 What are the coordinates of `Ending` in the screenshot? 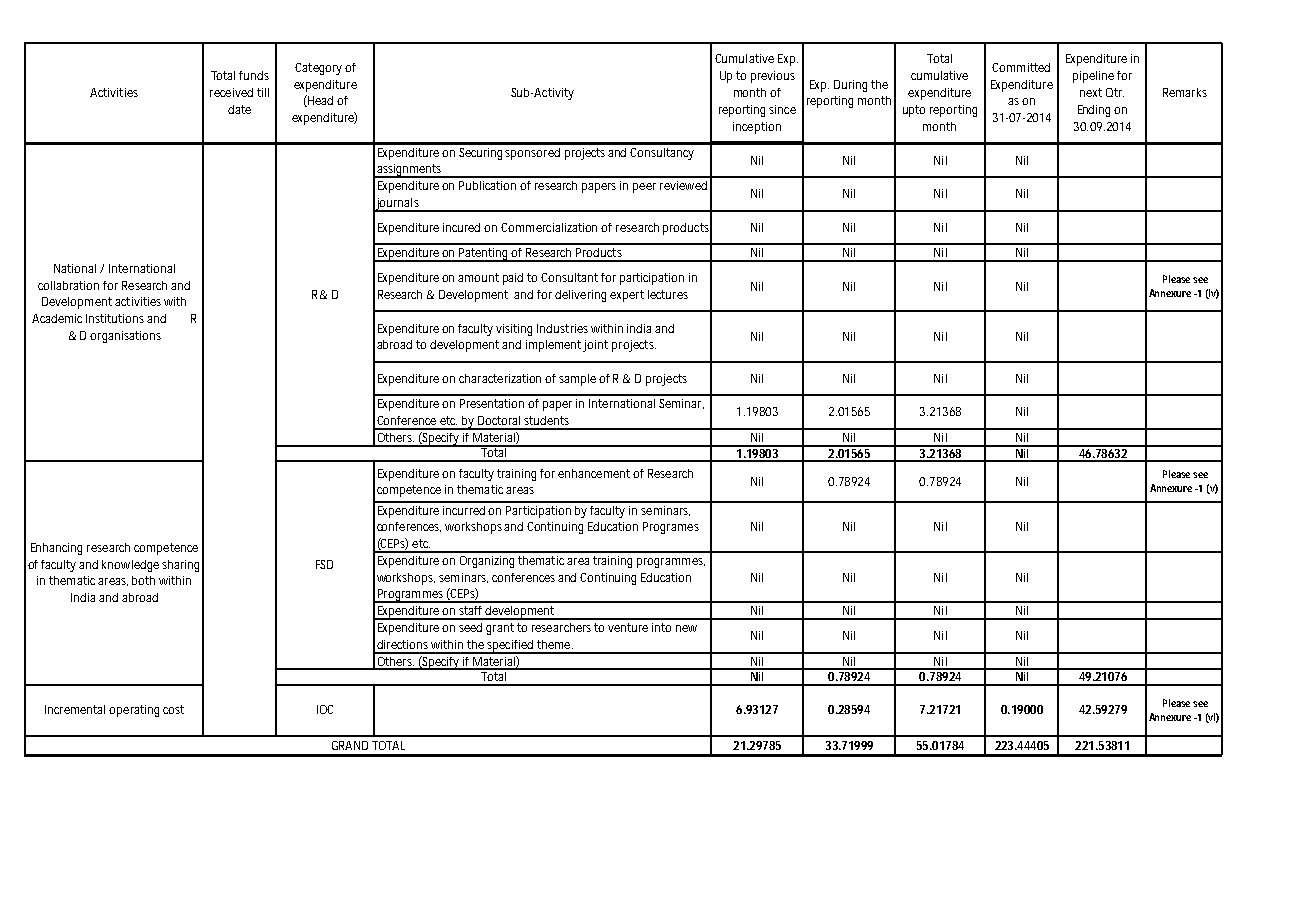 It's located at (1094, 111).
